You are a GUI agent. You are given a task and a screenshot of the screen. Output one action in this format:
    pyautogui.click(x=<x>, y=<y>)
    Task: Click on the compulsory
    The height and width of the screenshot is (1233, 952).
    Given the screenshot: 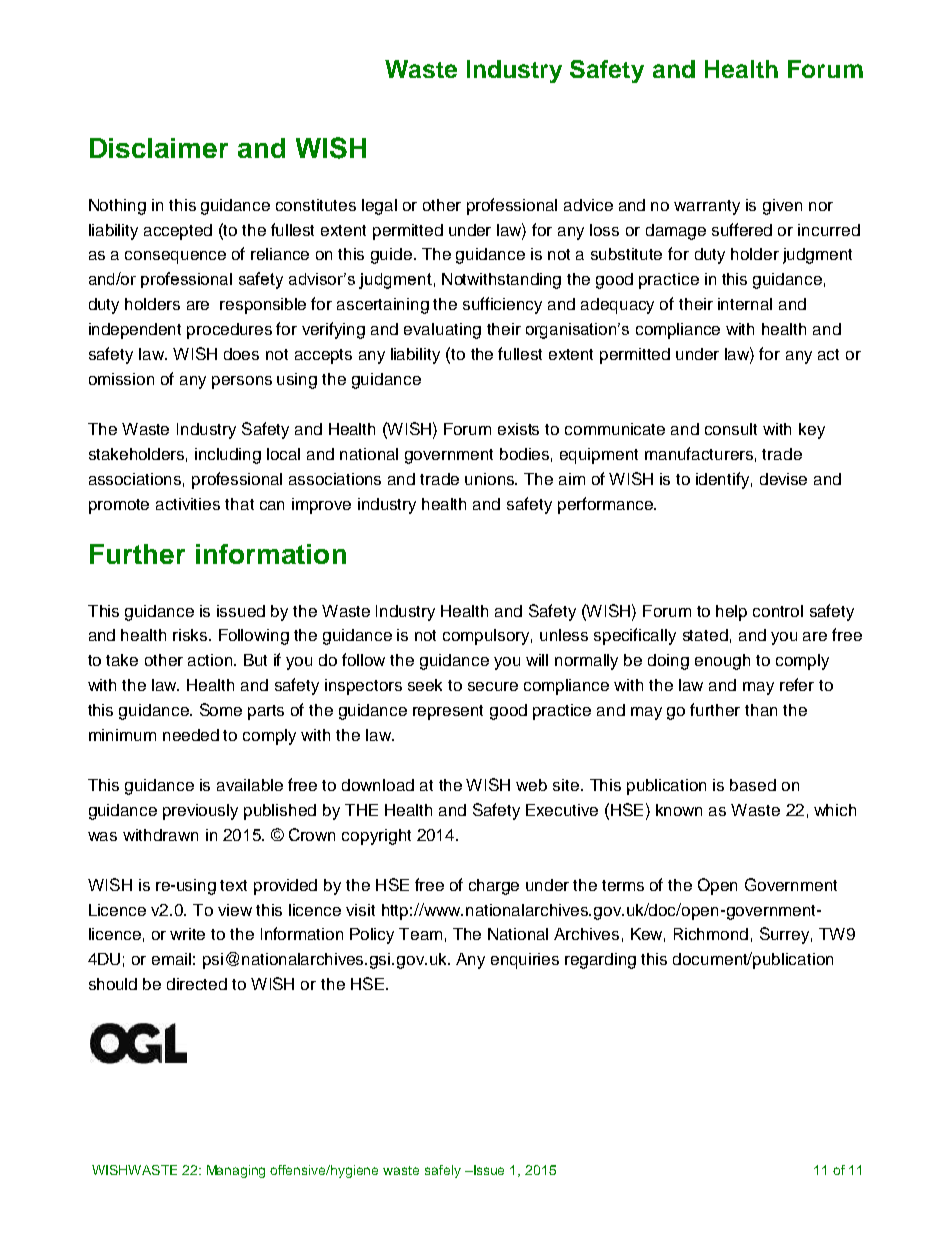 What is the action you would take?
    pyautogui.click(x=487, y=637)
